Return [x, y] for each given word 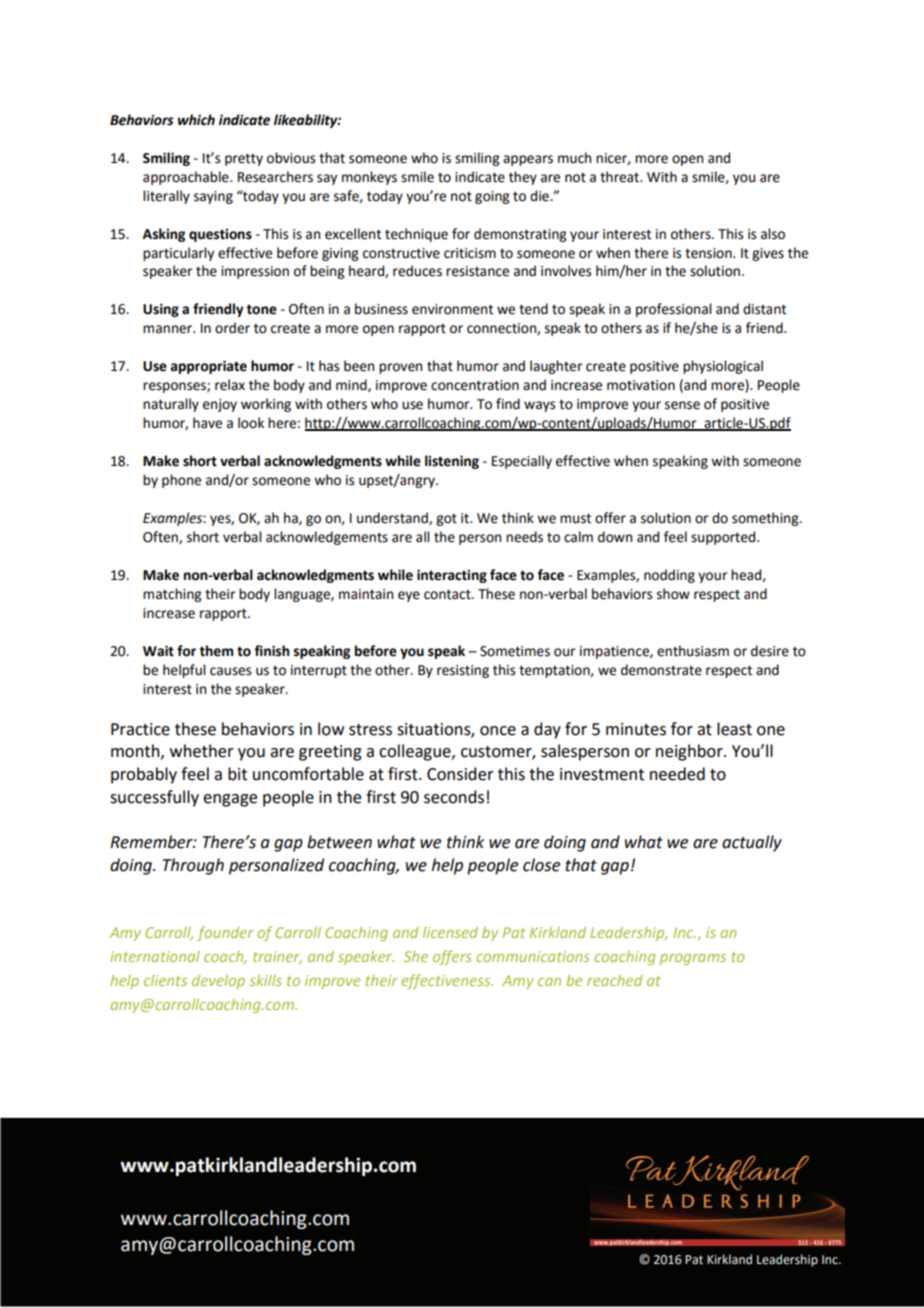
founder [225, 933]
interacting [452, 576]
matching [172, 595]
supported [724, 538]
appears [528, 160]
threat [620, 177]
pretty [244, 159]
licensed [450, 932]
